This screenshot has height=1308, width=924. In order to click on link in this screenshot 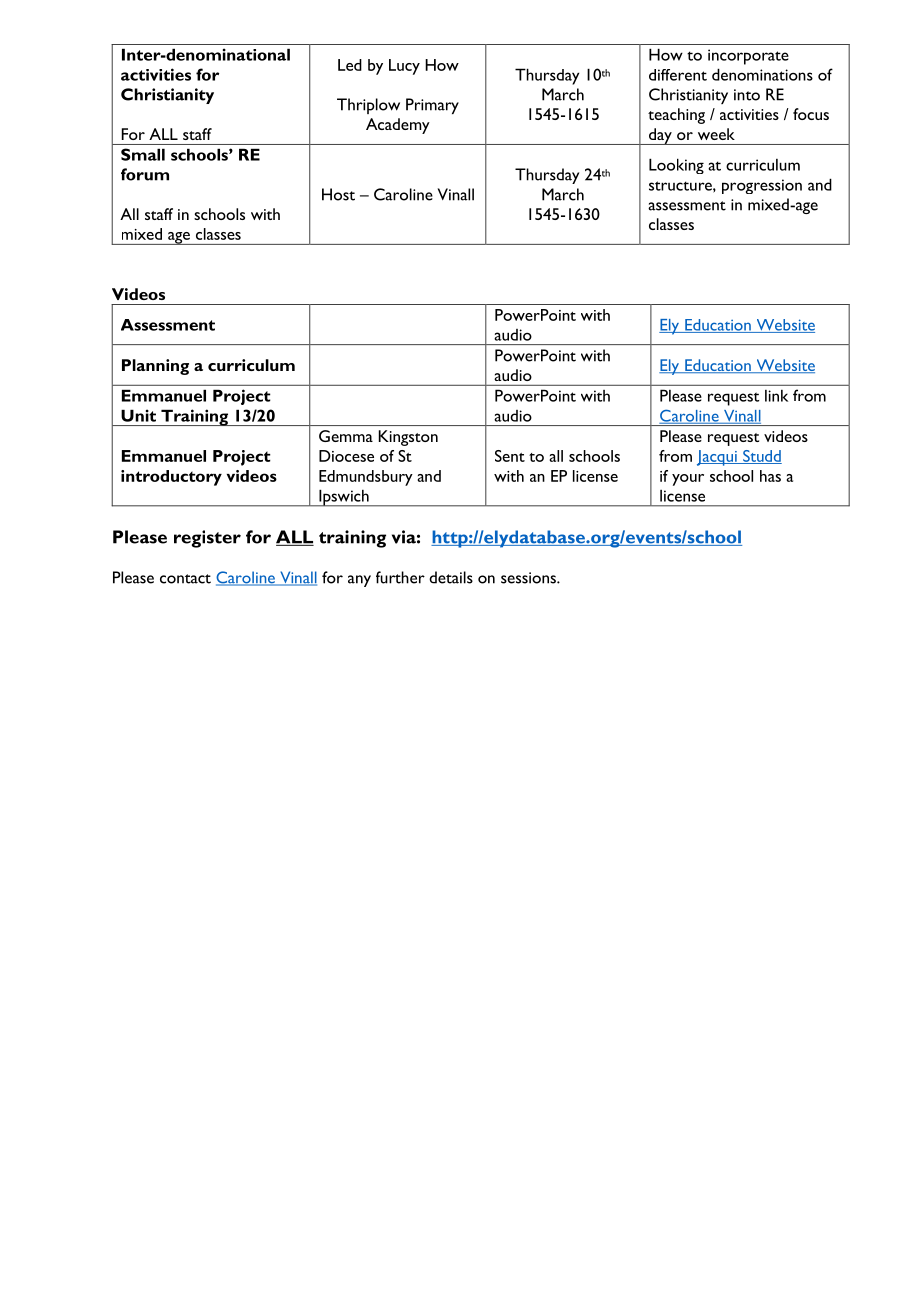, I will do `click(776, 396)`.
